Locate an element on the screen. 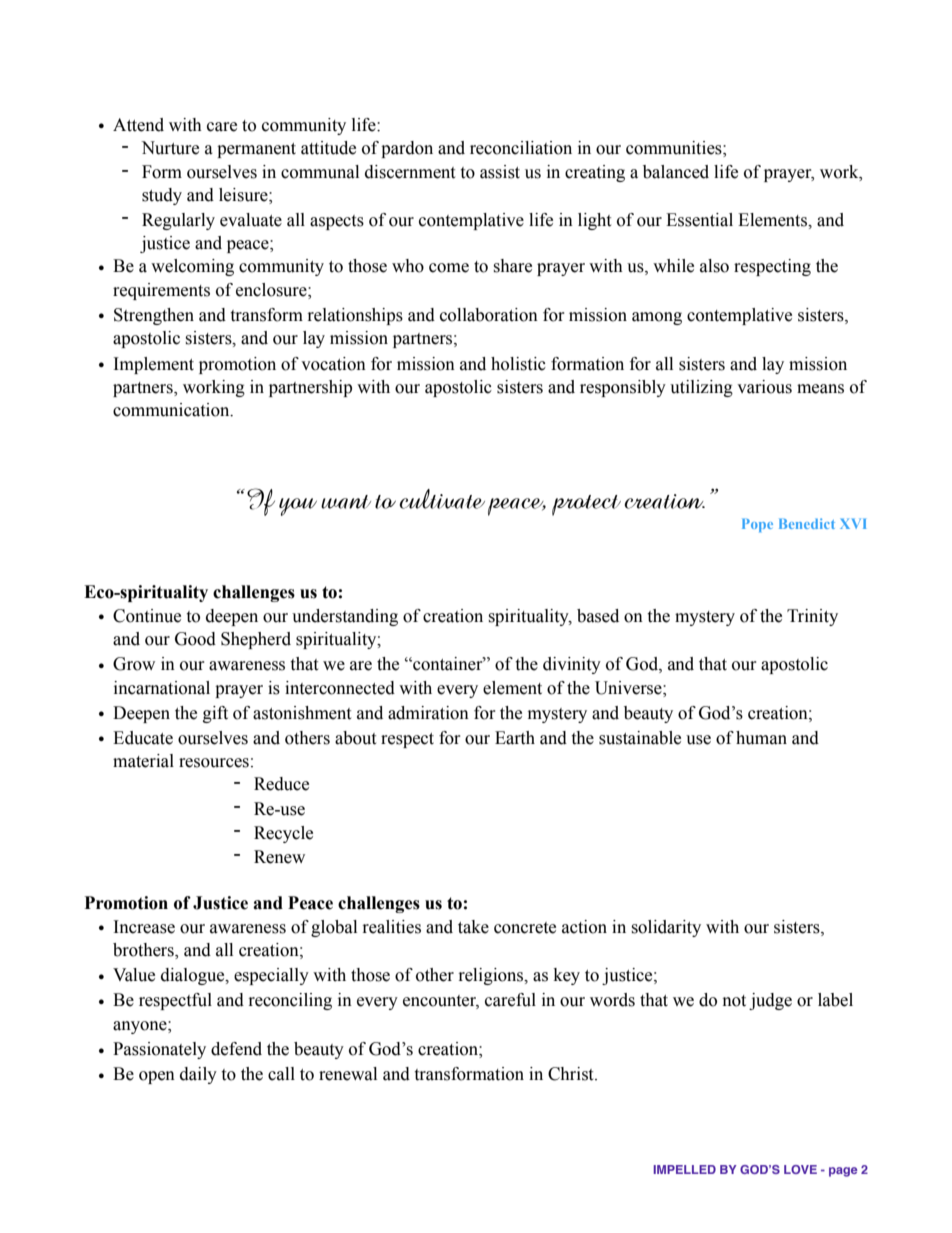 This screenshot has width=952, height=1233. Good is located at coordinates (195, 639).
